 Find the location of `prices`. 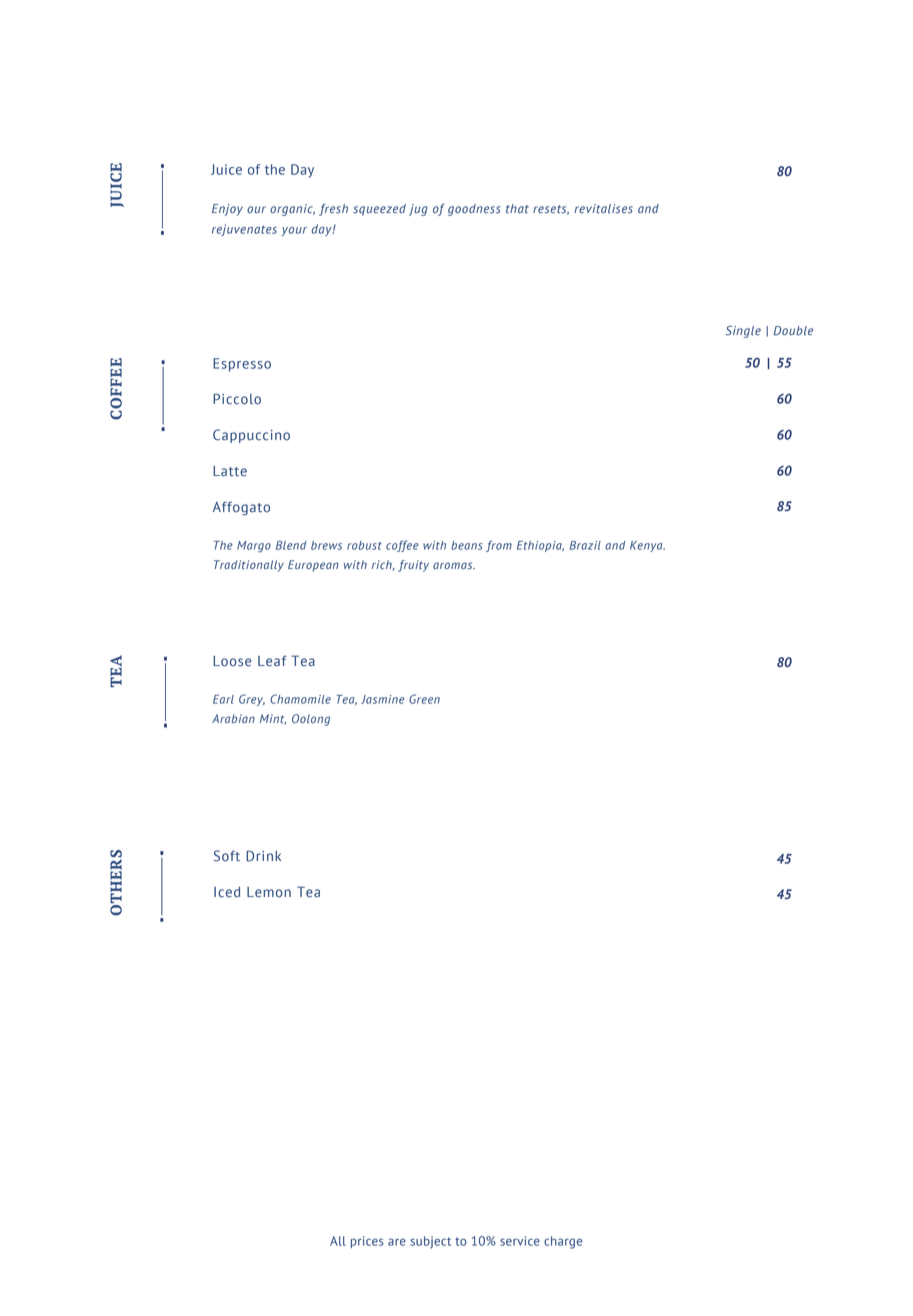

prices is located at coordinates (367, 1242).
